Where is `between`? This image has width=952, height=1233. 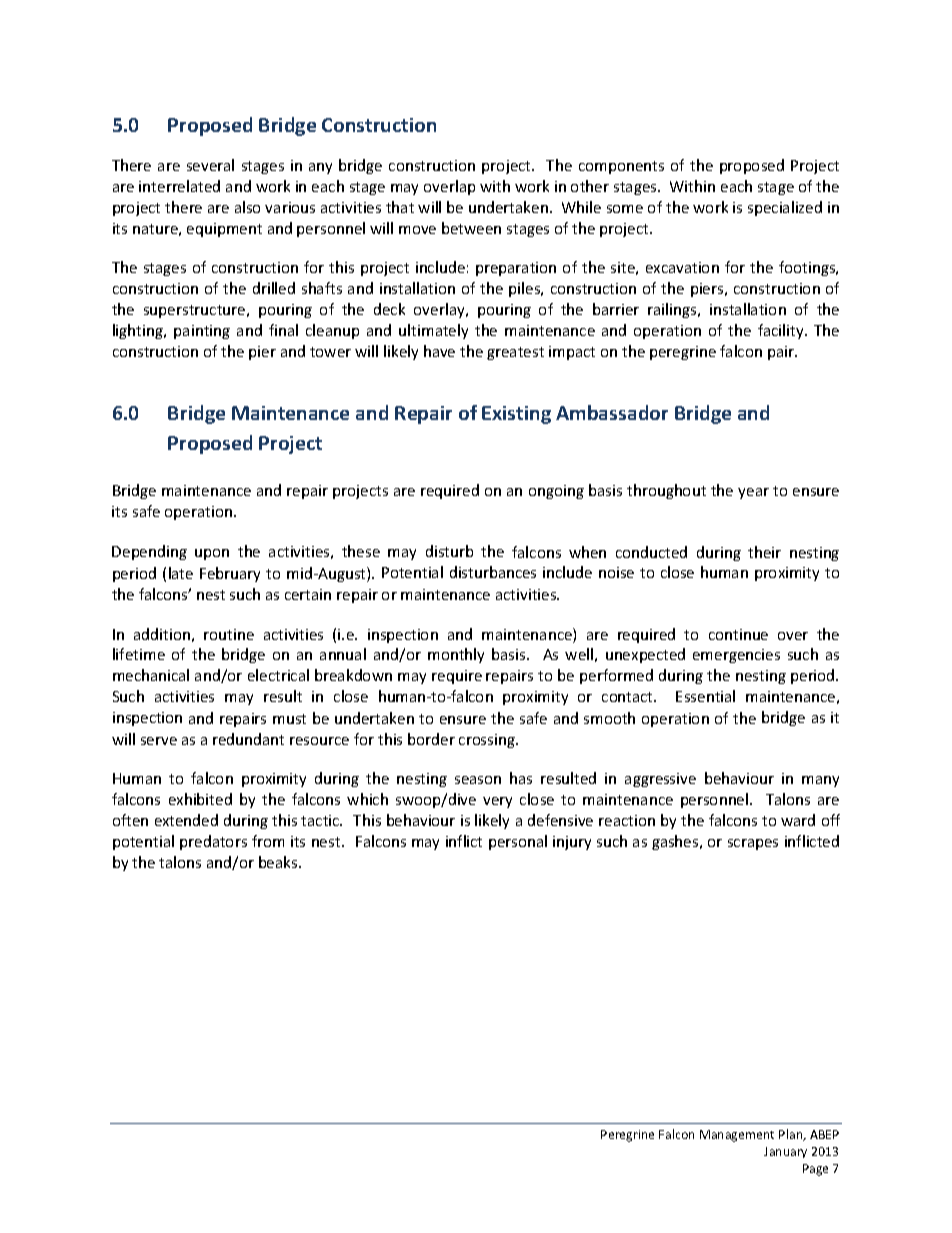
between is located at coordinates (471, 228).
